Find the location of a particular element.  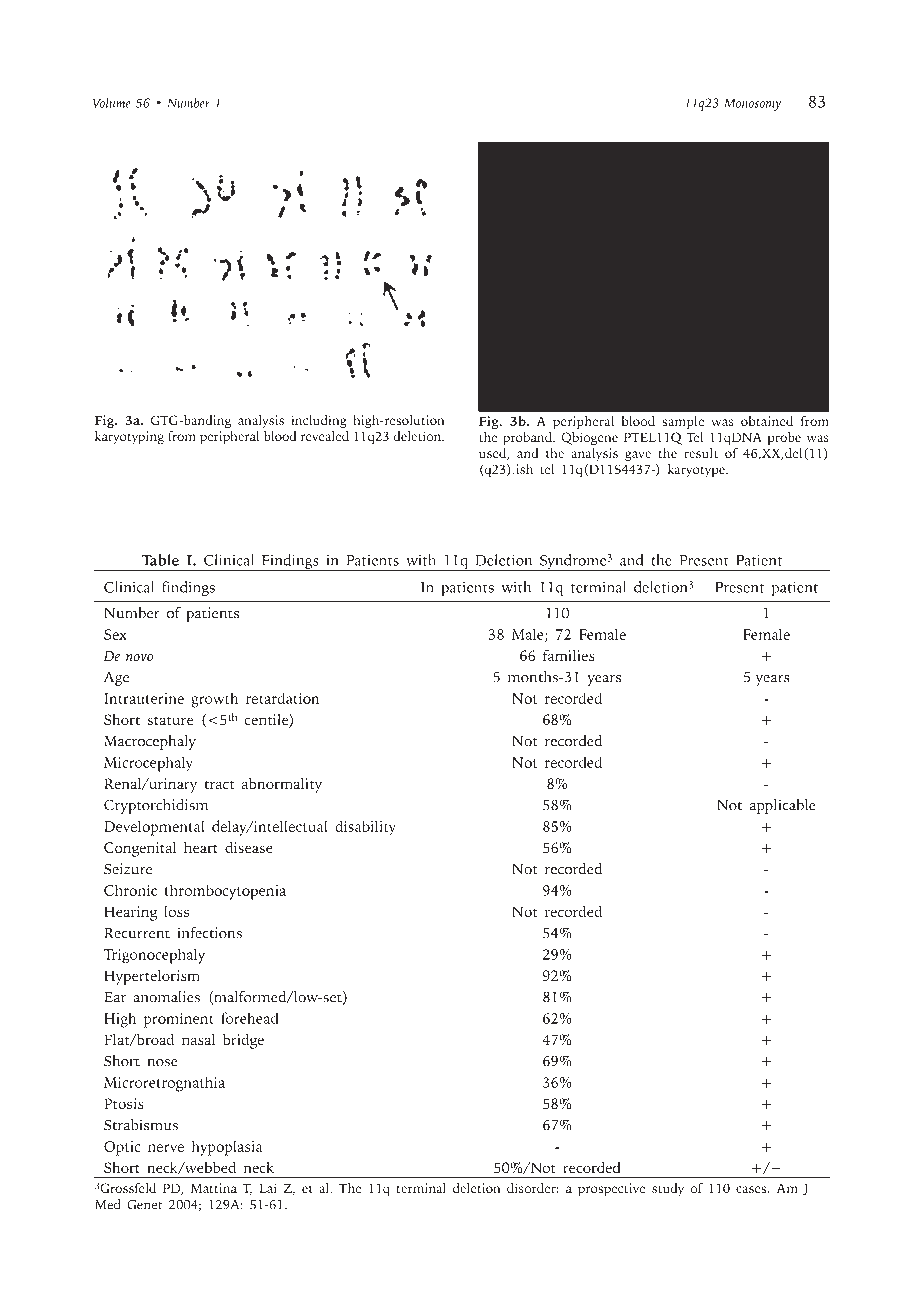

novo is located at coordinates (139, 657).
